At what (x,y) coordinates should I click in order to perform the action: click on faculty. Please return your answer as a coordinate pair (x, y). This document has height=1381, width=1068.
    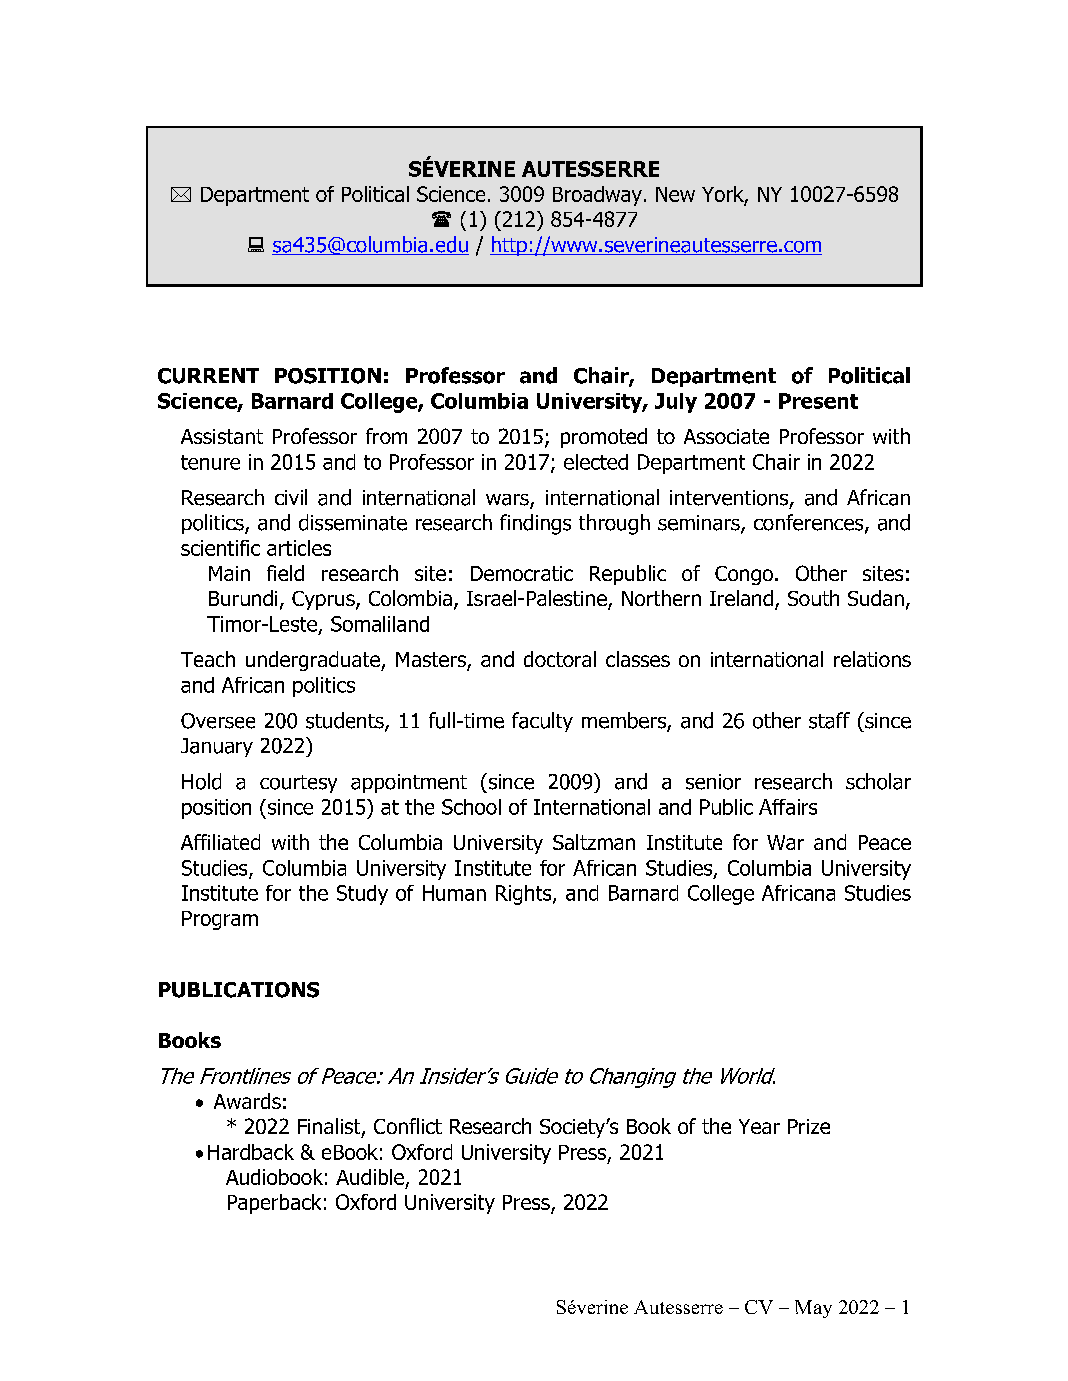
    Looking at the image, I should click on (542, 722).
